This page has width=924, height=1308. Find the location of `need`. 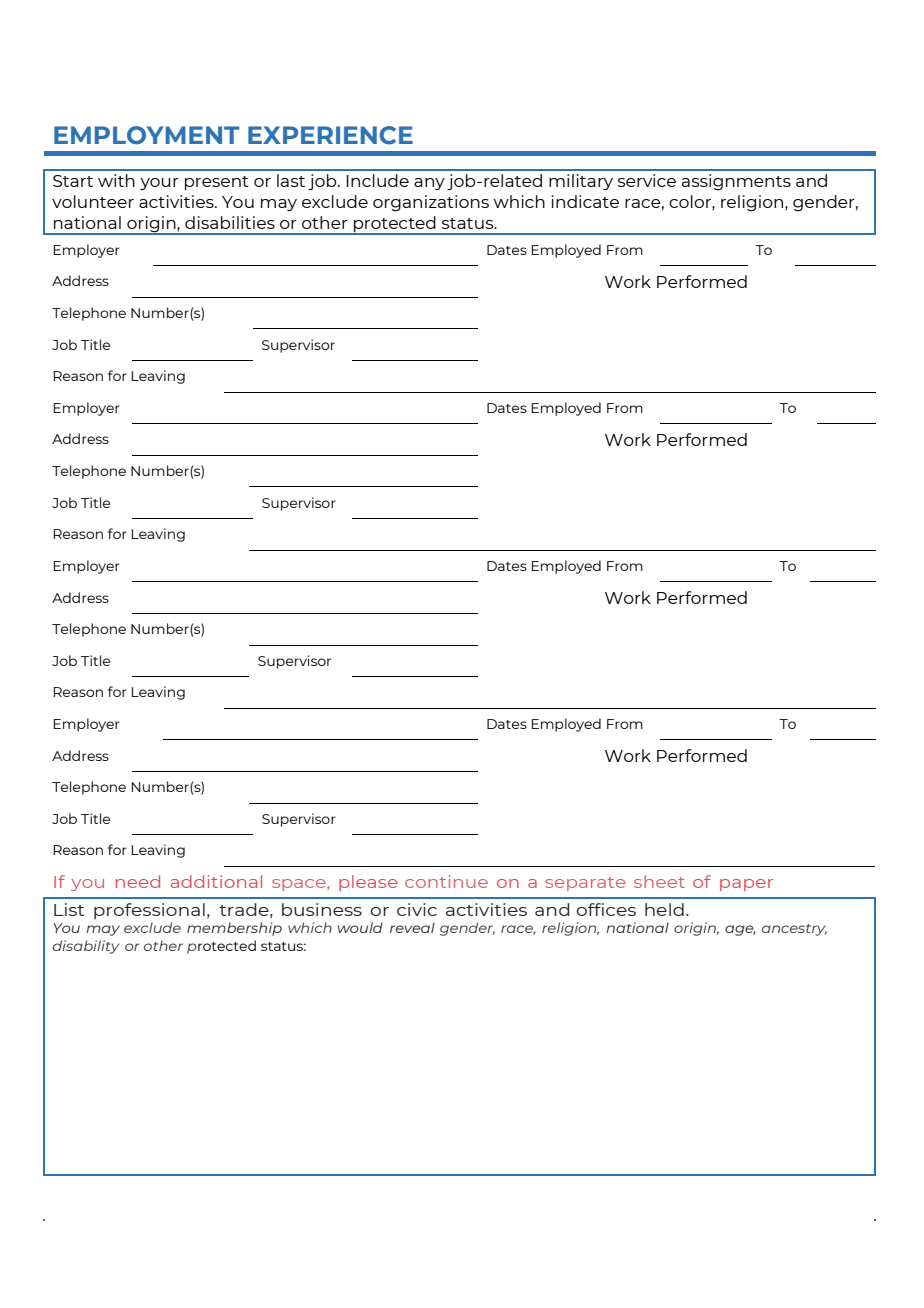

need is located at coordinates (138, 881).
